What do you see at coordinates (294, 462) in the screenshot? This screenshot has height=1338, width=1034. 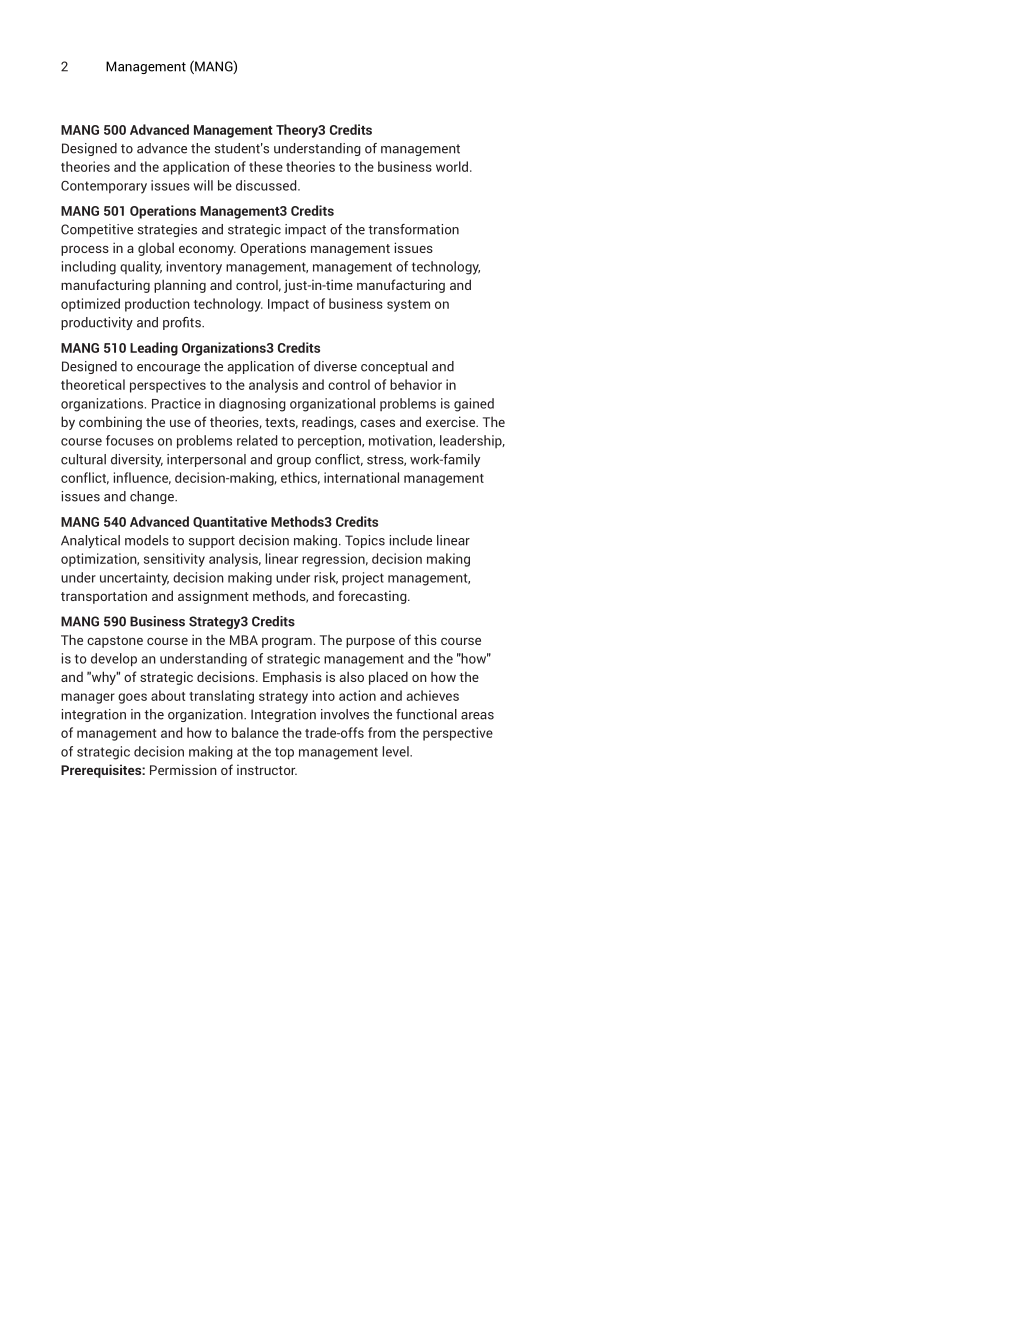 I see `group` at bounding box center [294, 462].
